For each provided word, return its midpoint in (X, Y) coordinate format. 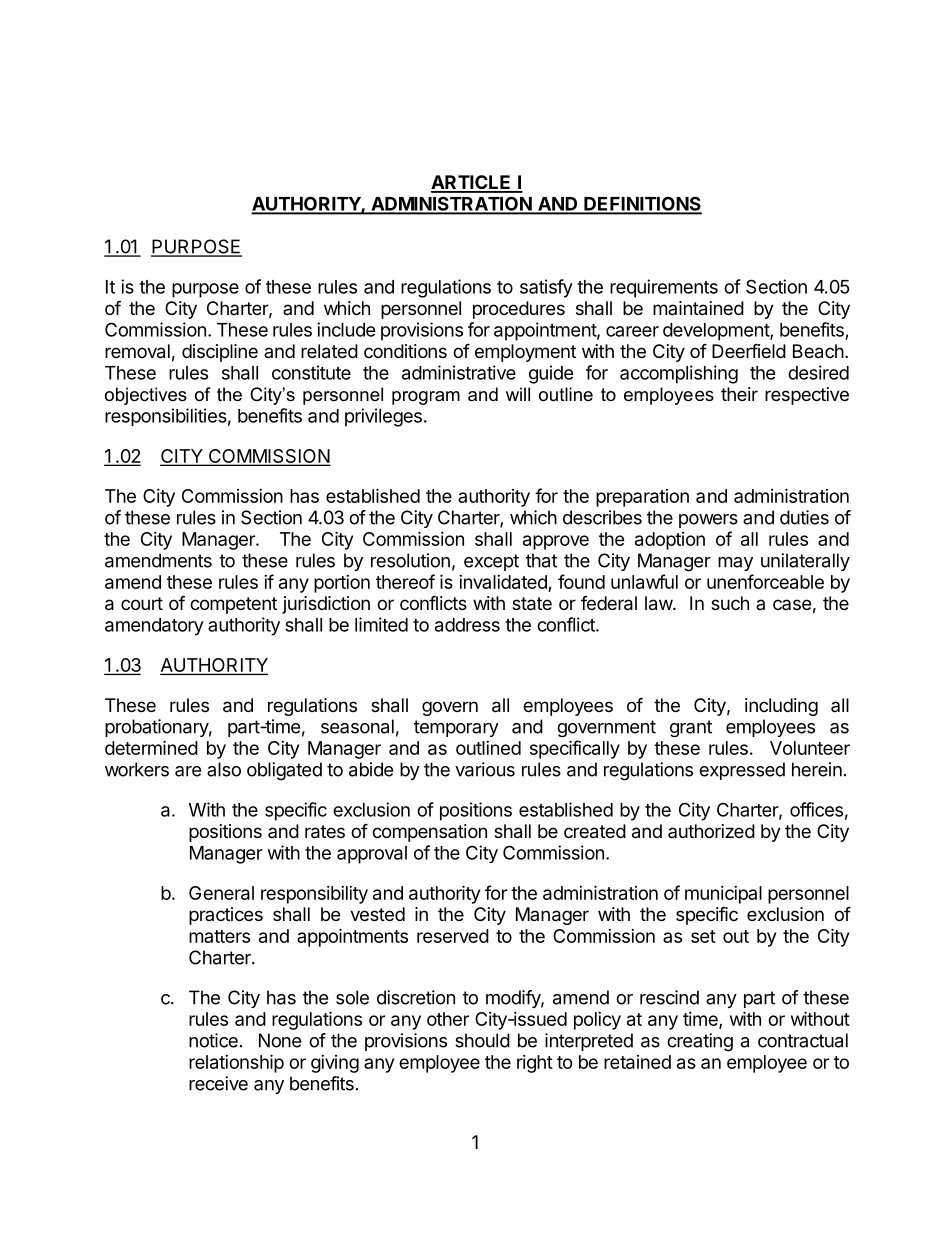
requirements (664, 288)
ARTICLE (472, 183)
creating (700, 1042)
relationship (236, 1063)
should (482, 1040)
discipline (220, 353)
